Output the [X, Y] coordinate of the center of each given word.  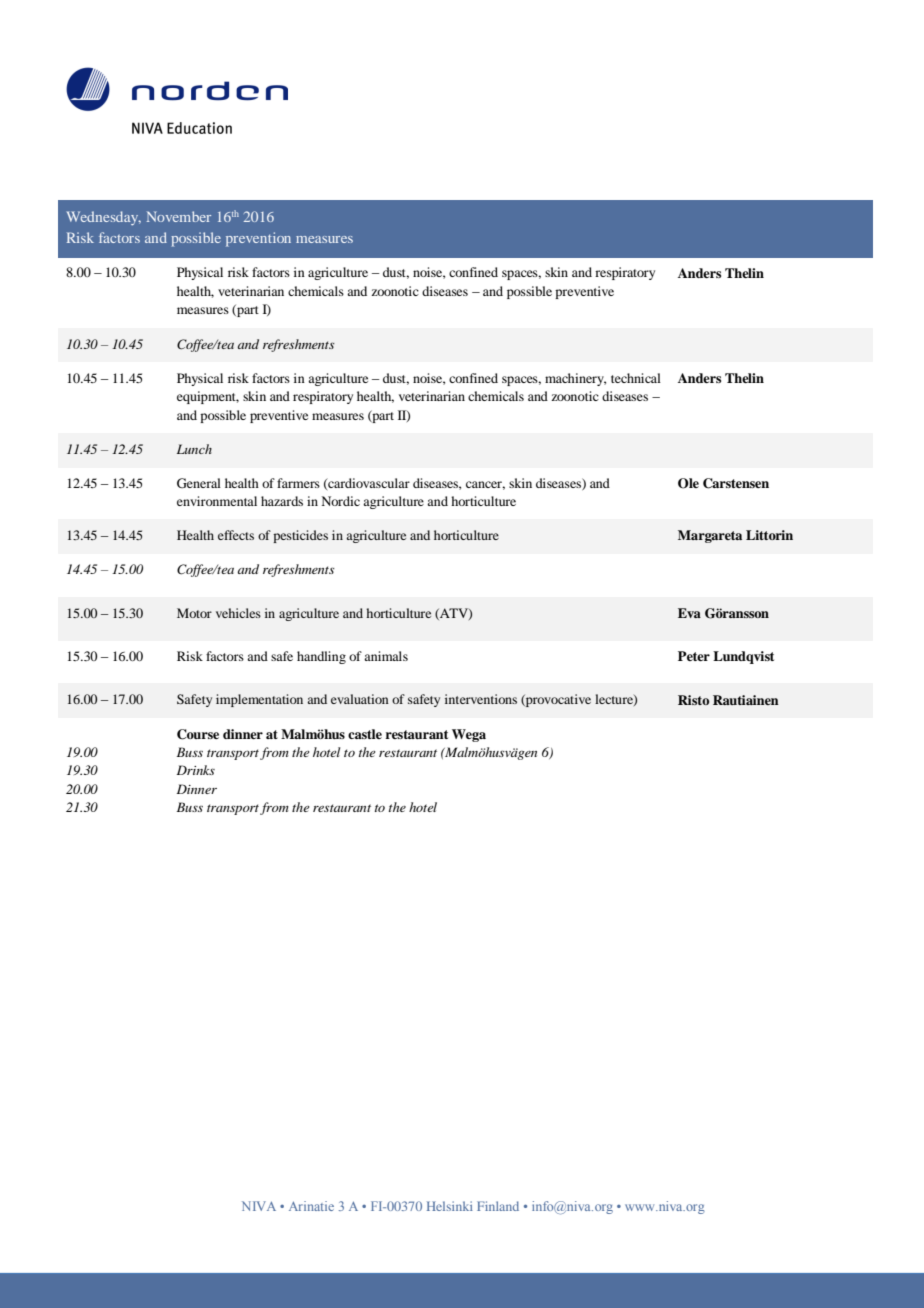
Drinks [196, 770]
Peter [694, 656]
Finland [498, 1206]
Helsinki [450, 1206]
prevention [258, 239]
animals [386, 656]
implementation [259, 700]
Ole [688, 483]
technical [636, 378]
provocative [557, 700]
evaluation [360, 699]
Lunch [194, 449]
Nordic [341, 501]
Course [198, 734]
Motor [194, 613]
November [179, 216]
